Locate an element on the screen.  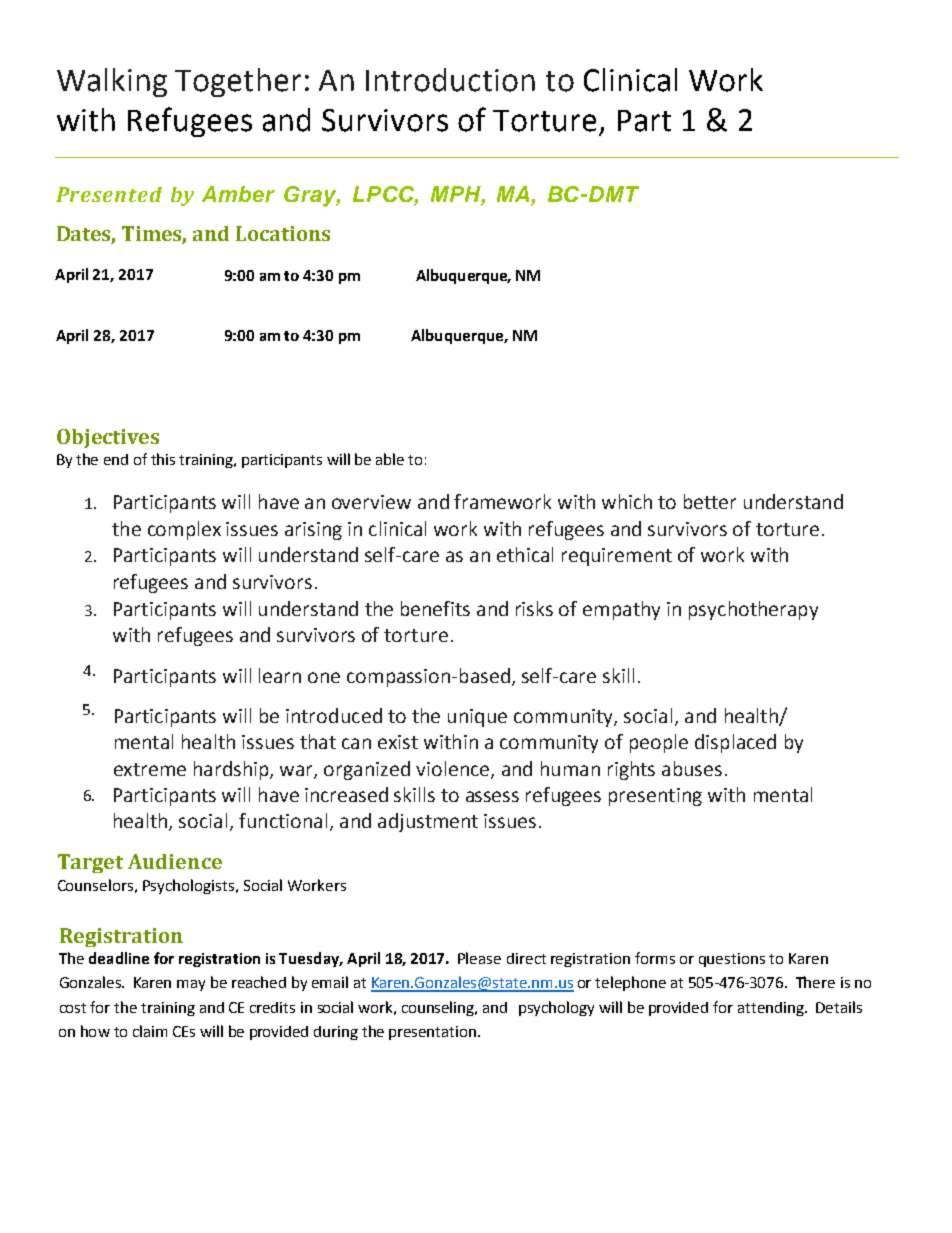
complex is located at coordinates (184, 530).
